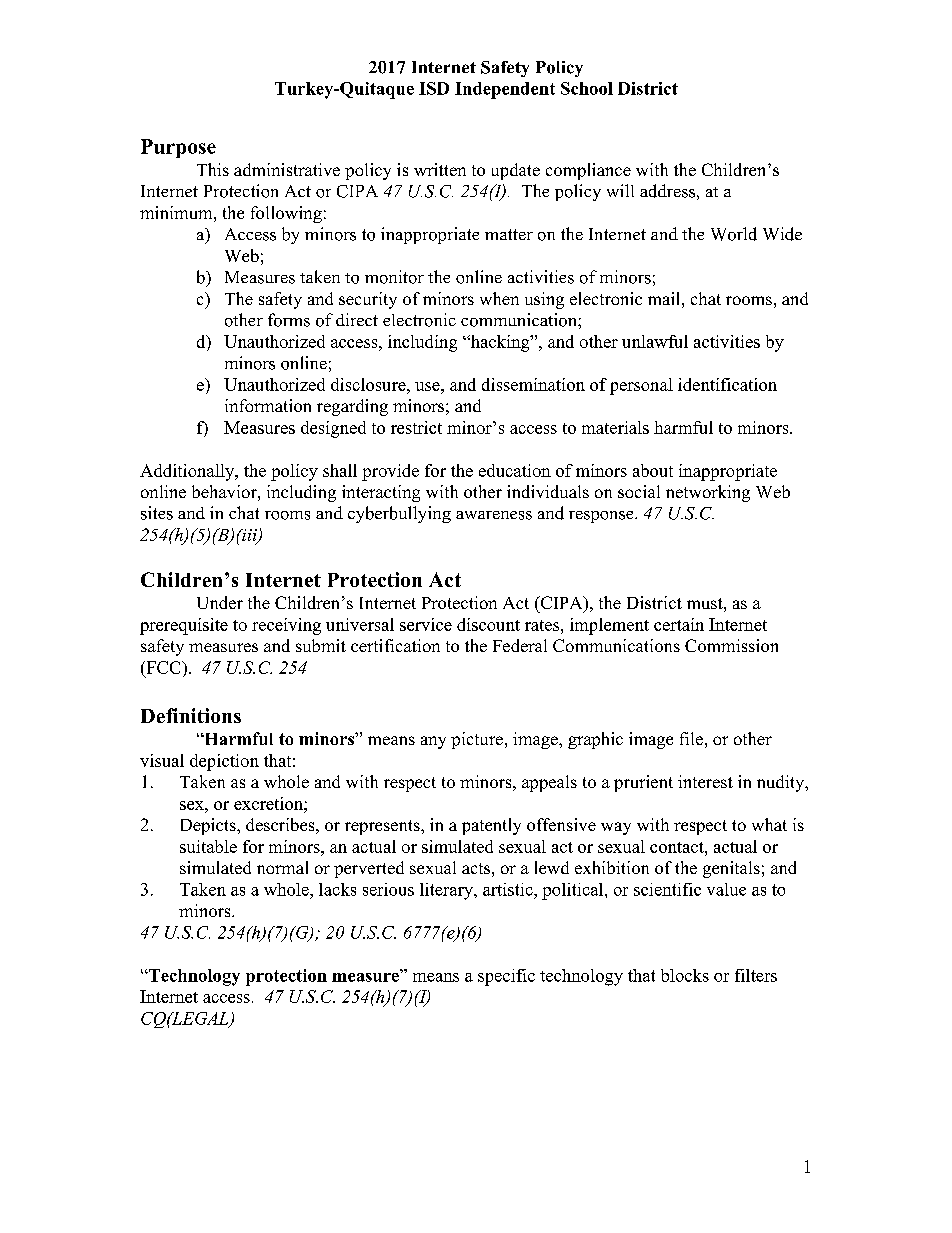  Describe the element at coordinates (178, 148) in the screenshot. I see `Purpose` at that location.
